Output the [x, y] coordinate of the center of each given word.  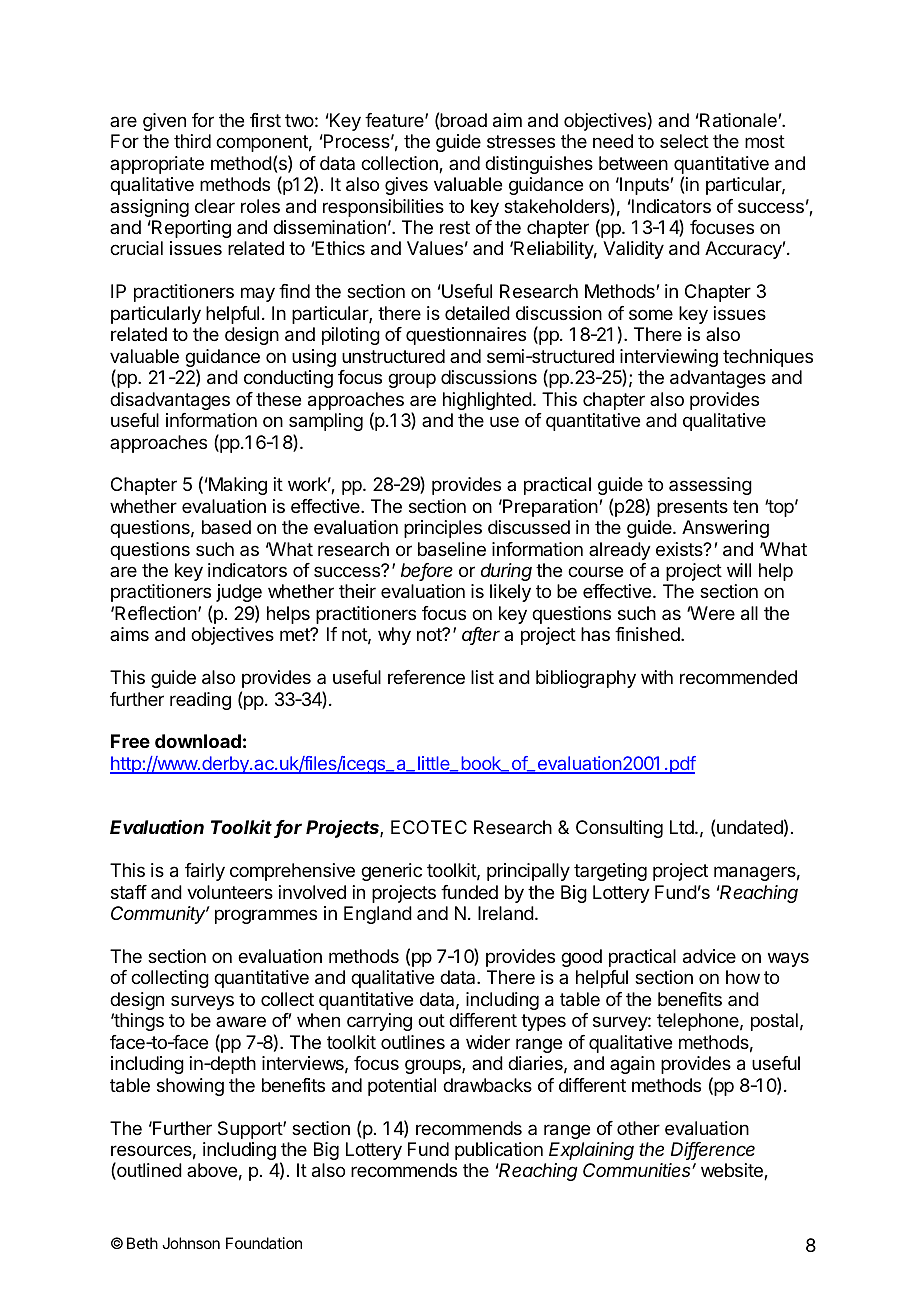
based [226, 527]
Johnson [191, 1243]
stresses [521, 141]
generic [391, 872]
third [192, 141]
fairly [205, 872]
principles [443, 529]
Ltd [683, 827]
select [684, 141]
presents [692, 508]
